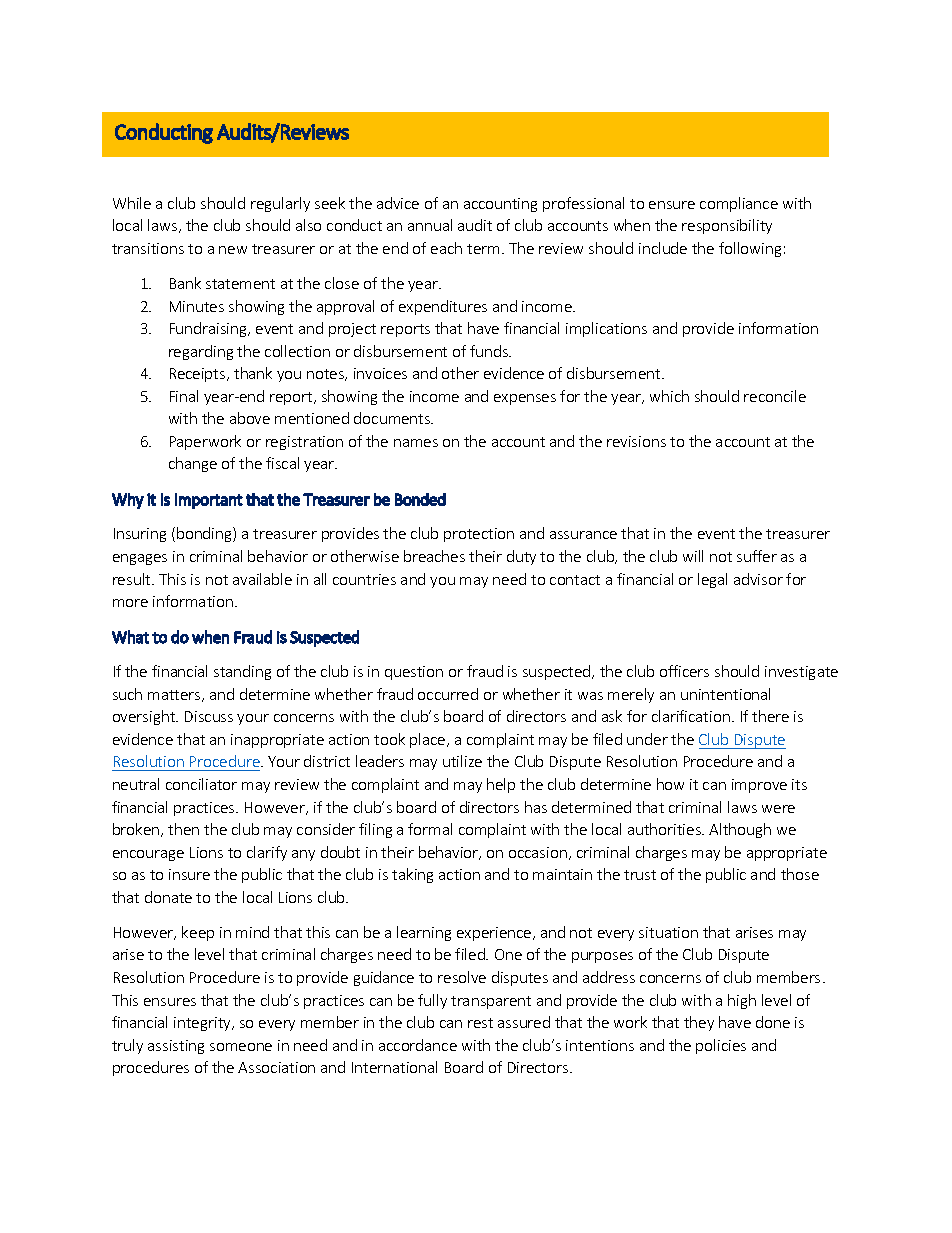 The height and width of the screenshot is (1233, 952). I want to click on Important, so click(209, 501).
